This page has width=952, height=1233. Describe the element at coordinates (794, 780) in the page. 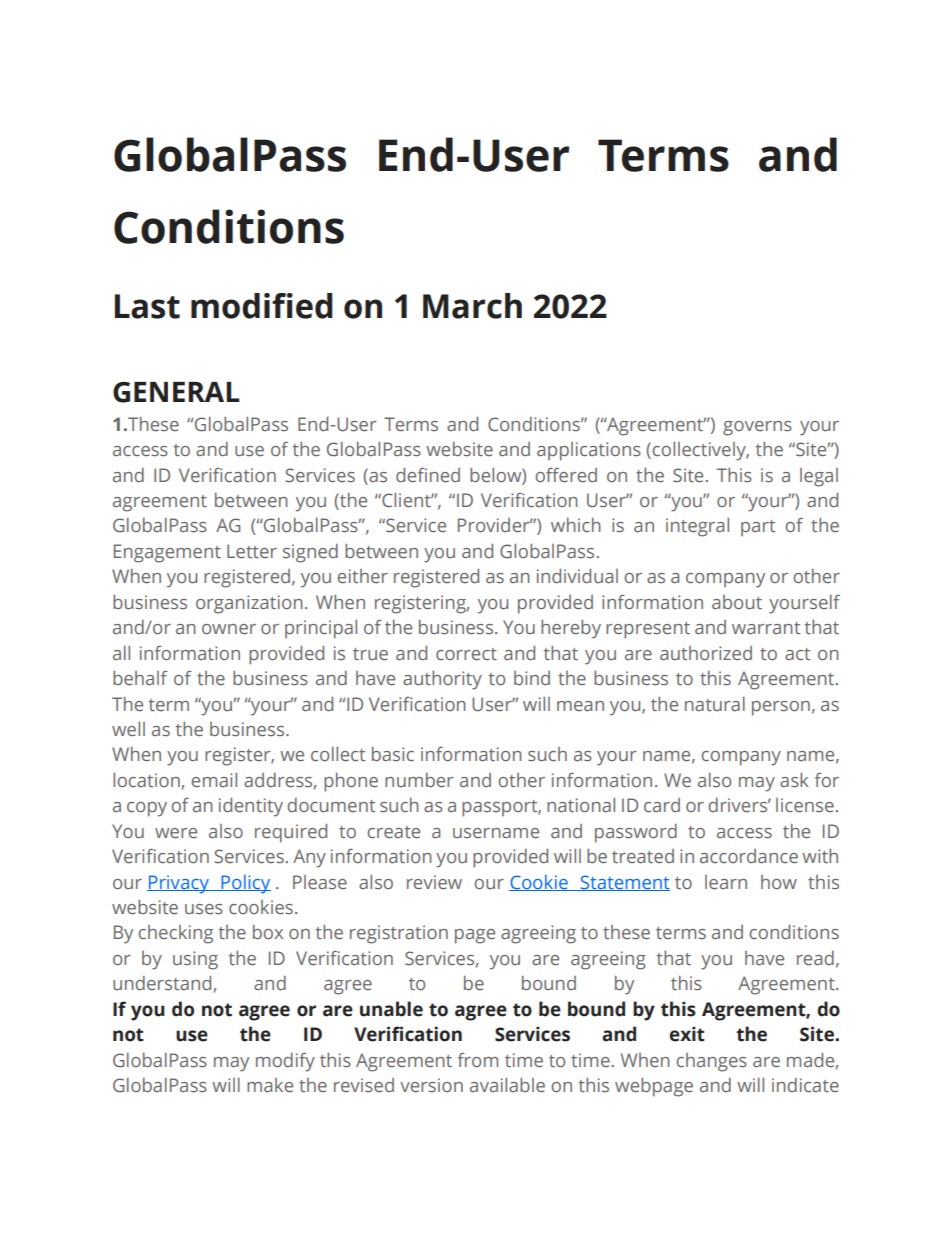

I see `ask` at that location.
